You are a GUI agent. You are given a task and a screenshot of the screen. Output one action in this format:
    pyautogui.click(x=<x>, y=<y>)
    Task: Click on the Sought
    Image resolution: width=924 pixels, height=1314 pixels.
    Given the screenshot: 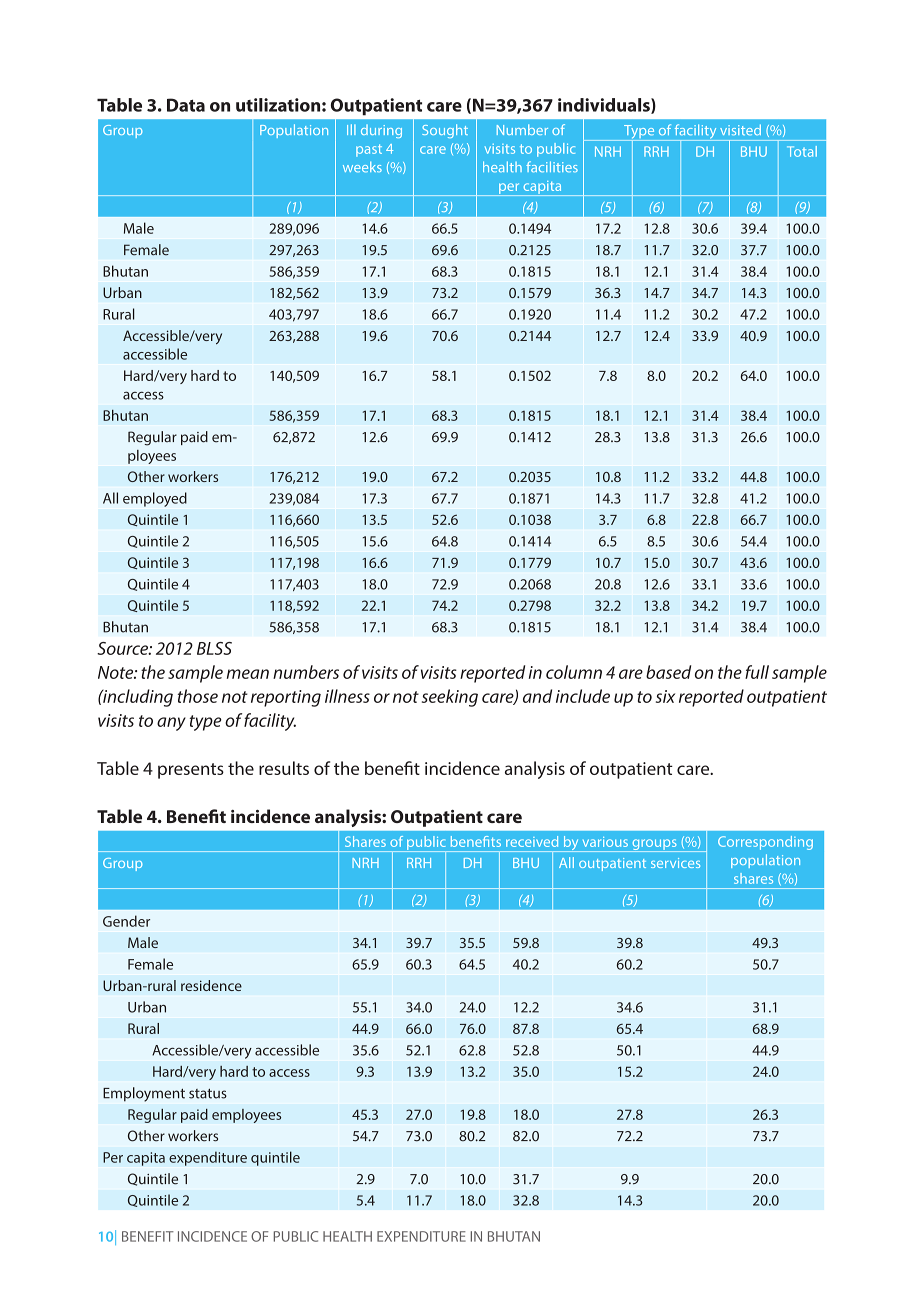 What is the action you would take?
    pyautogui.click(x=445, y=131)
